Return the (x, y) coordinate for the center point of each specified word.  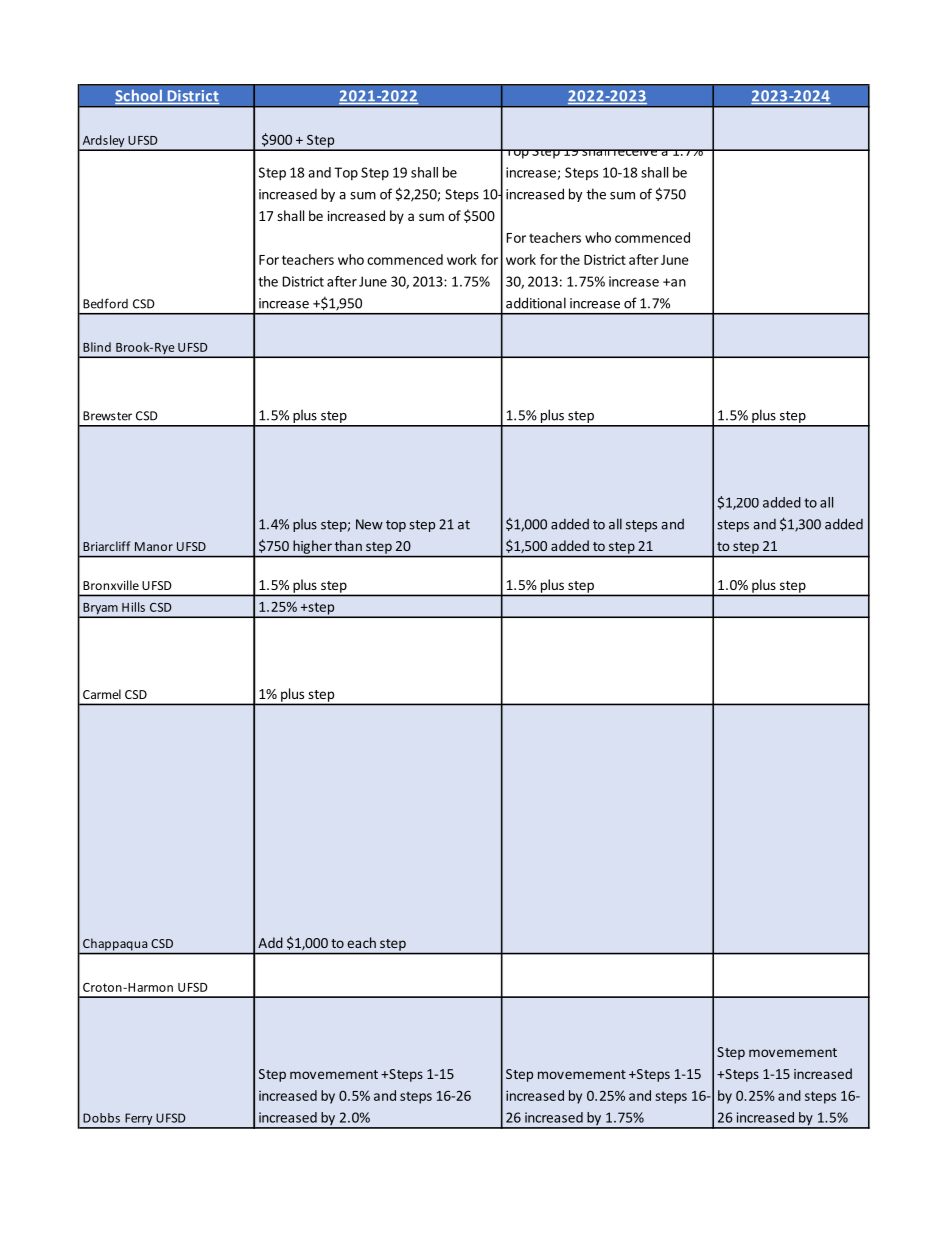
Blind (97, 347)
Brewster (107, 416)
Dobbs (101, 1118)
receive (636, 152)
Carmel (102, 694)
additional (536, 303)
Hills (133, 607)
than (348, 545)
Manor (154, 546)
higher (313, 547)
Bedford (105, 303)
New (369, 524)
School (139, 96)
